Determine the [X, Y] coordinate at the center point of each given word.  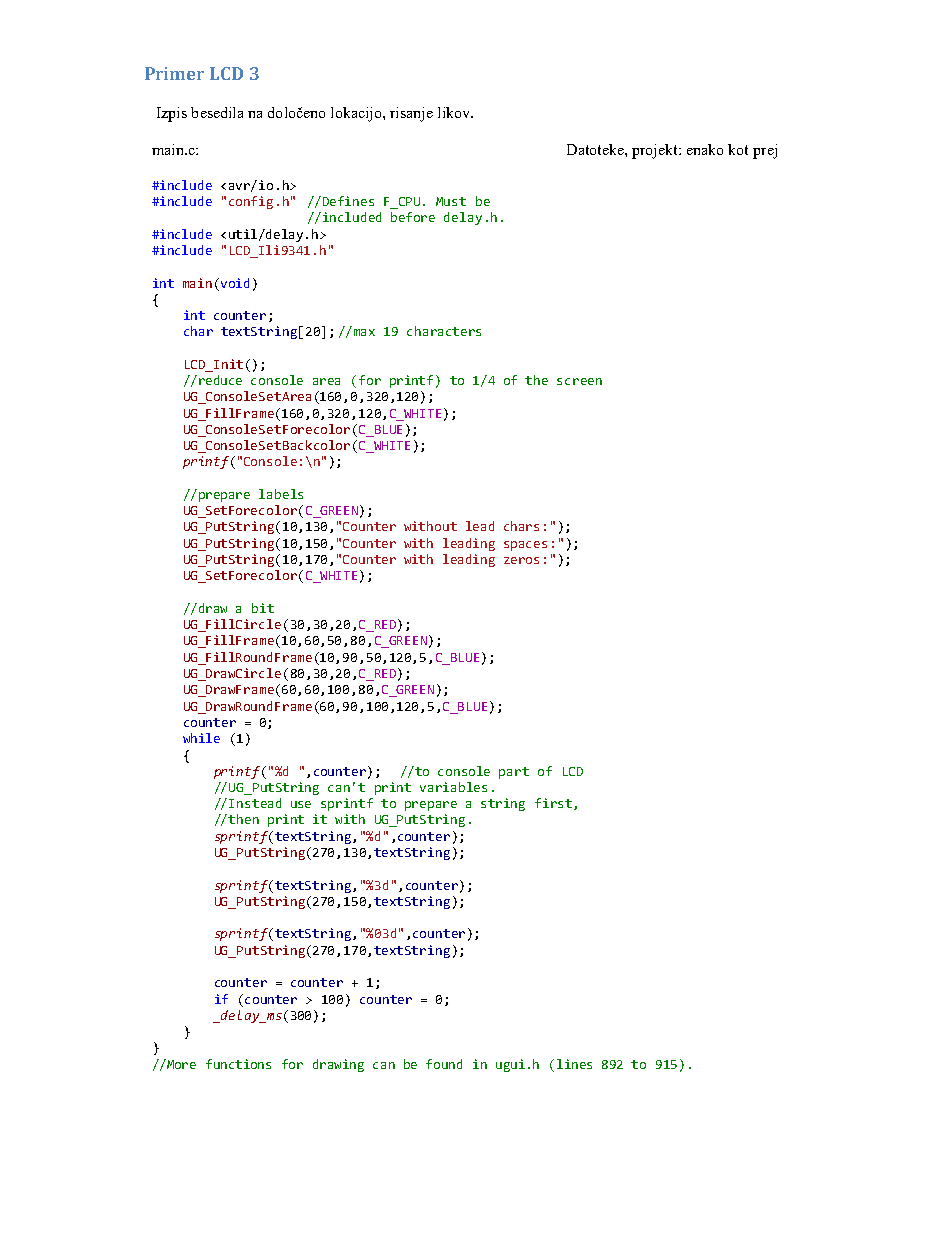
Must [451, 201]
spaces [525, 546]
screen [579, 381]
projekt [656, 151]
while [201, 738]
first [553, 803]
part [514, 773]
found [444, 1064]
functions [238, 1064]
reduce [220, 380]
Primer [174, 73]
